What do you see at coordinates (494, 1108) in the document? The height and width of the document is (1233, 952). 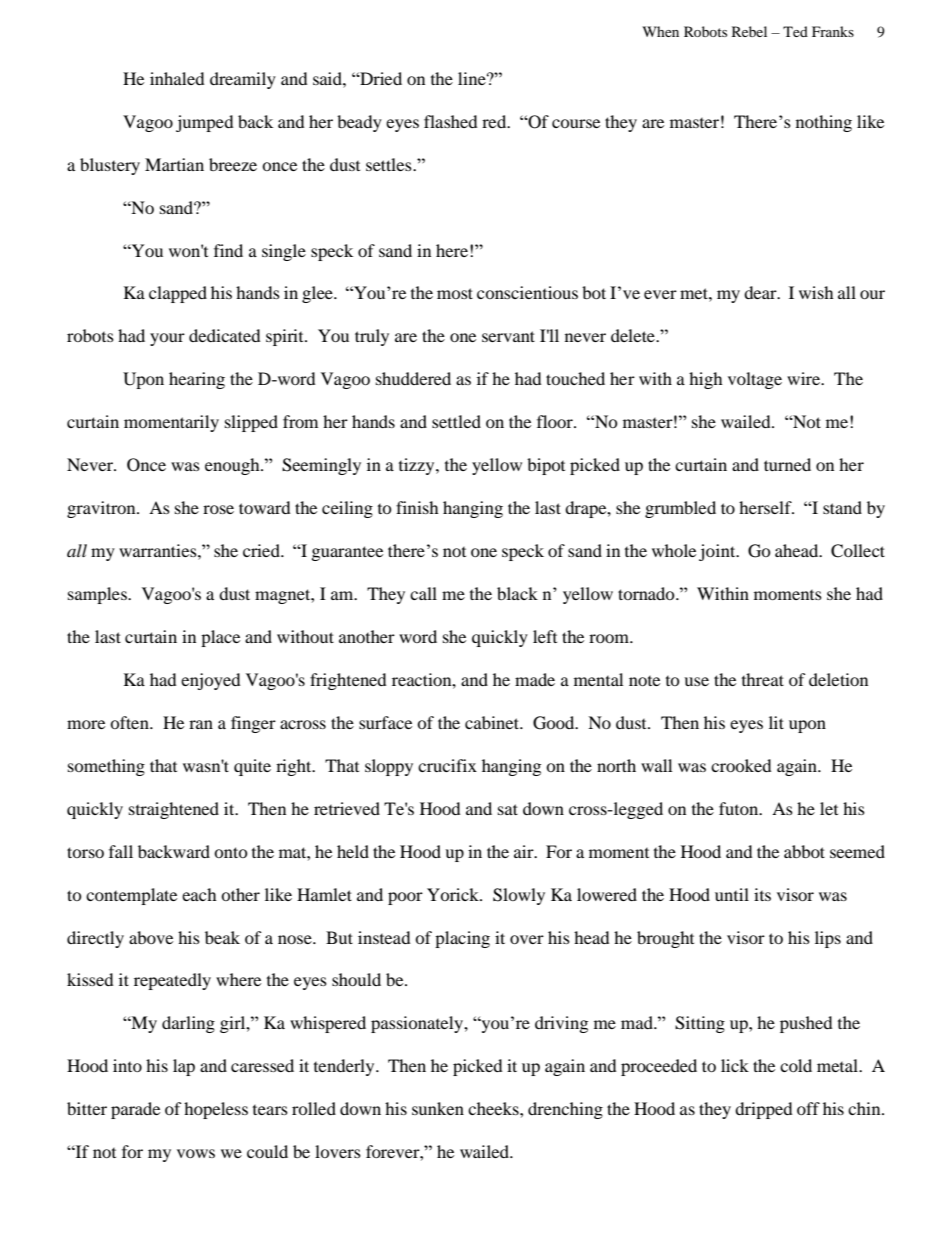 I see `cheeks` at bounding box center [494, 1108].
